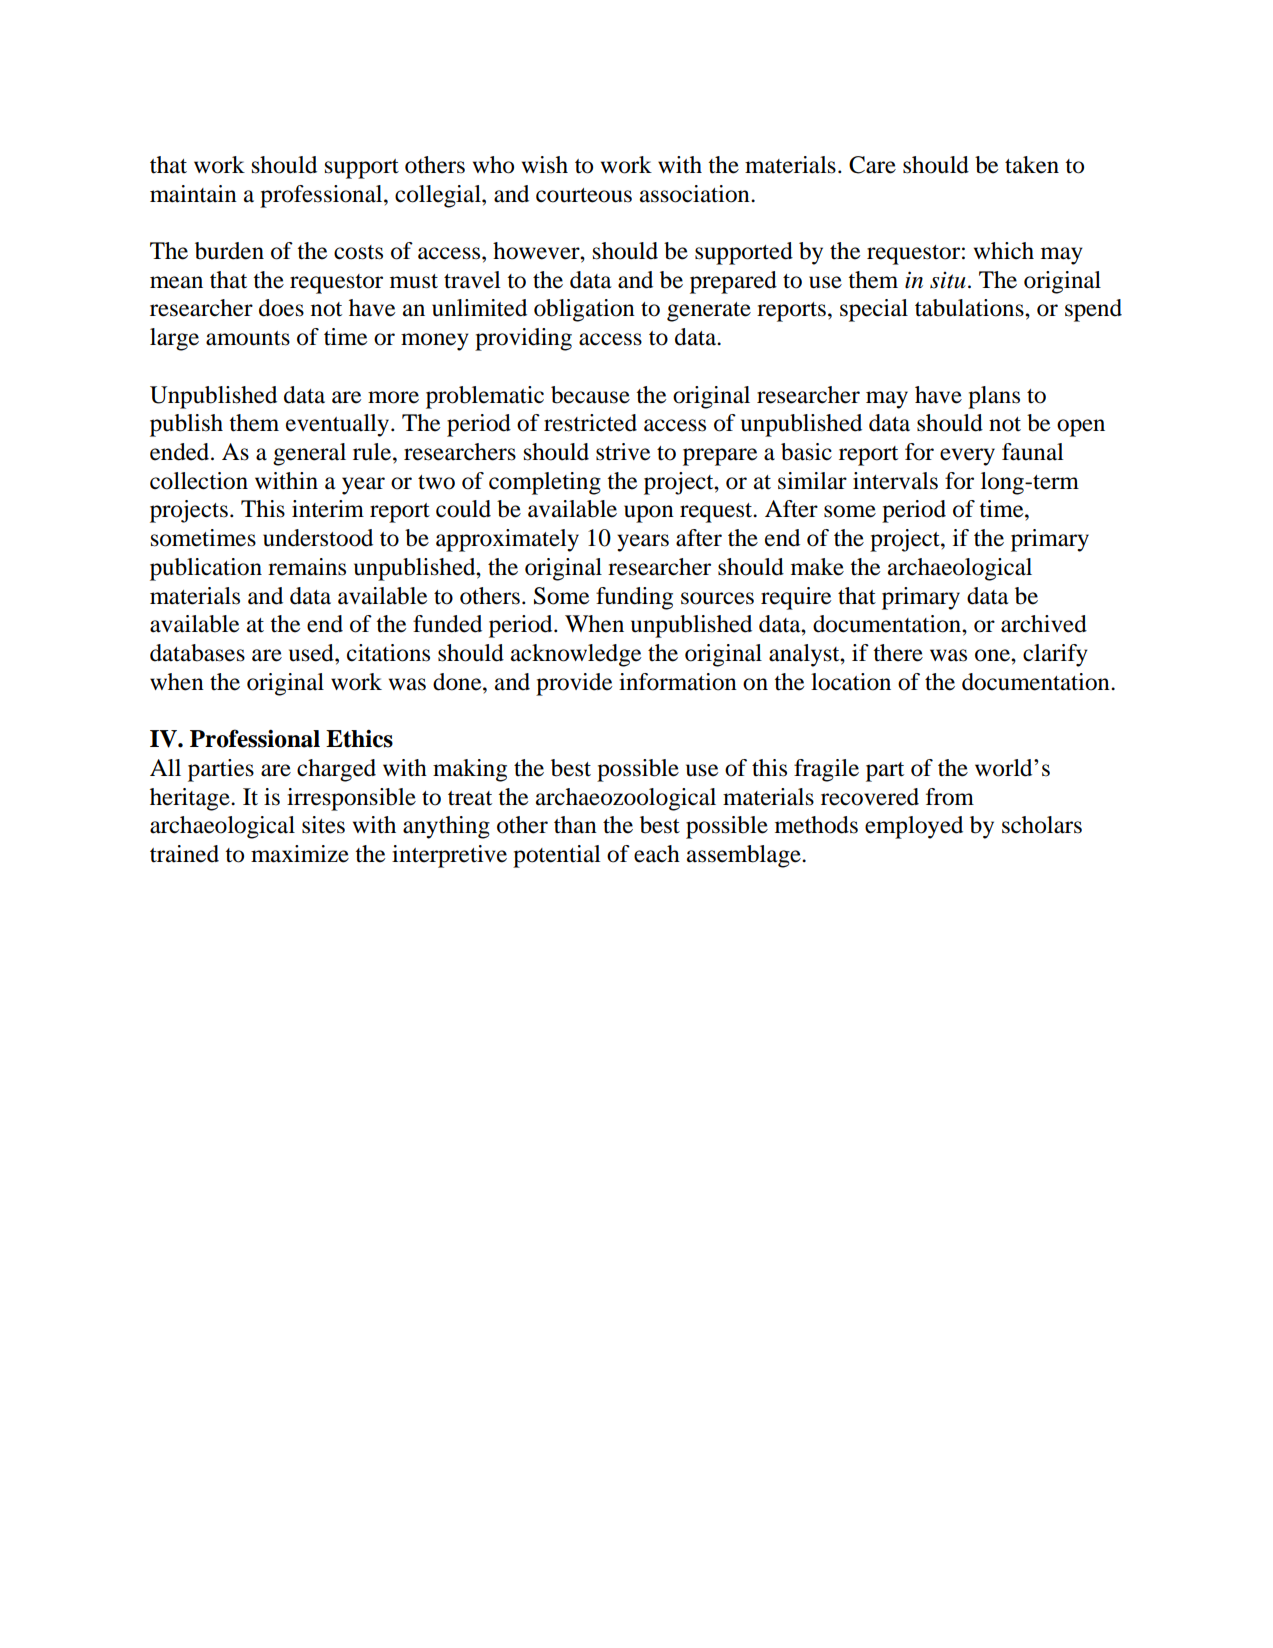  What do you see at coordinates (193, 194) in the screenshot?
I see `maintain` at bounding box center [193, 194].
